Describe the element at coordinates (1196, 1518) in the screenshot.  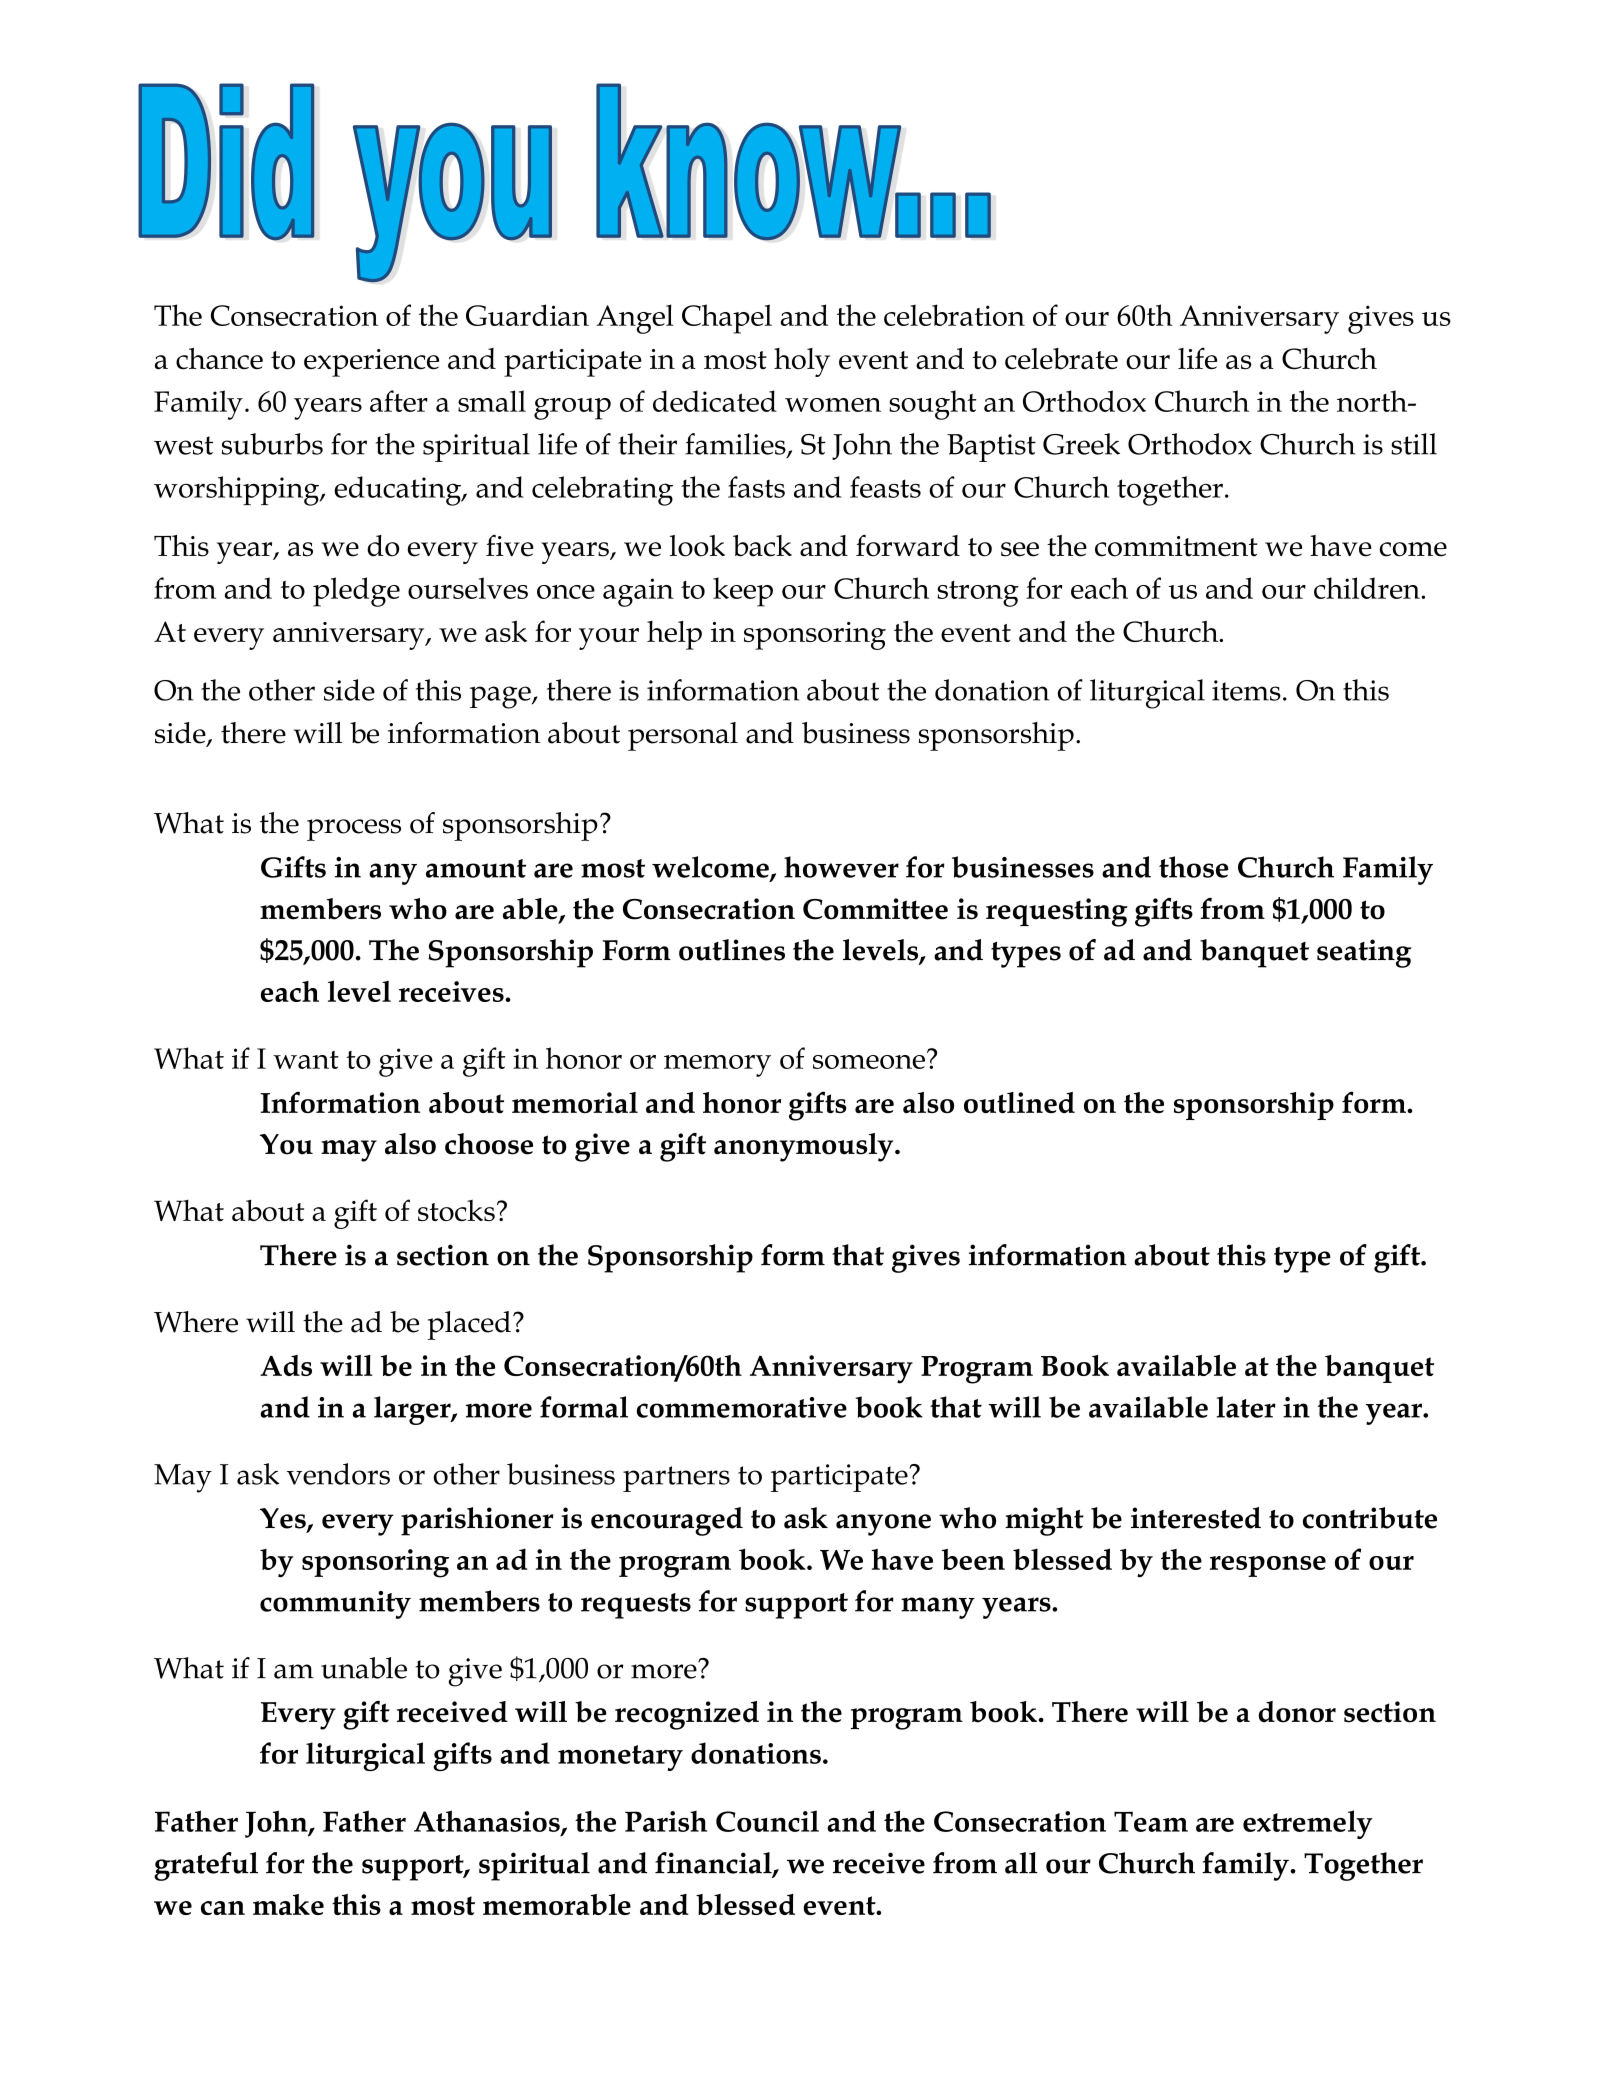
I see `interested` at that location.
